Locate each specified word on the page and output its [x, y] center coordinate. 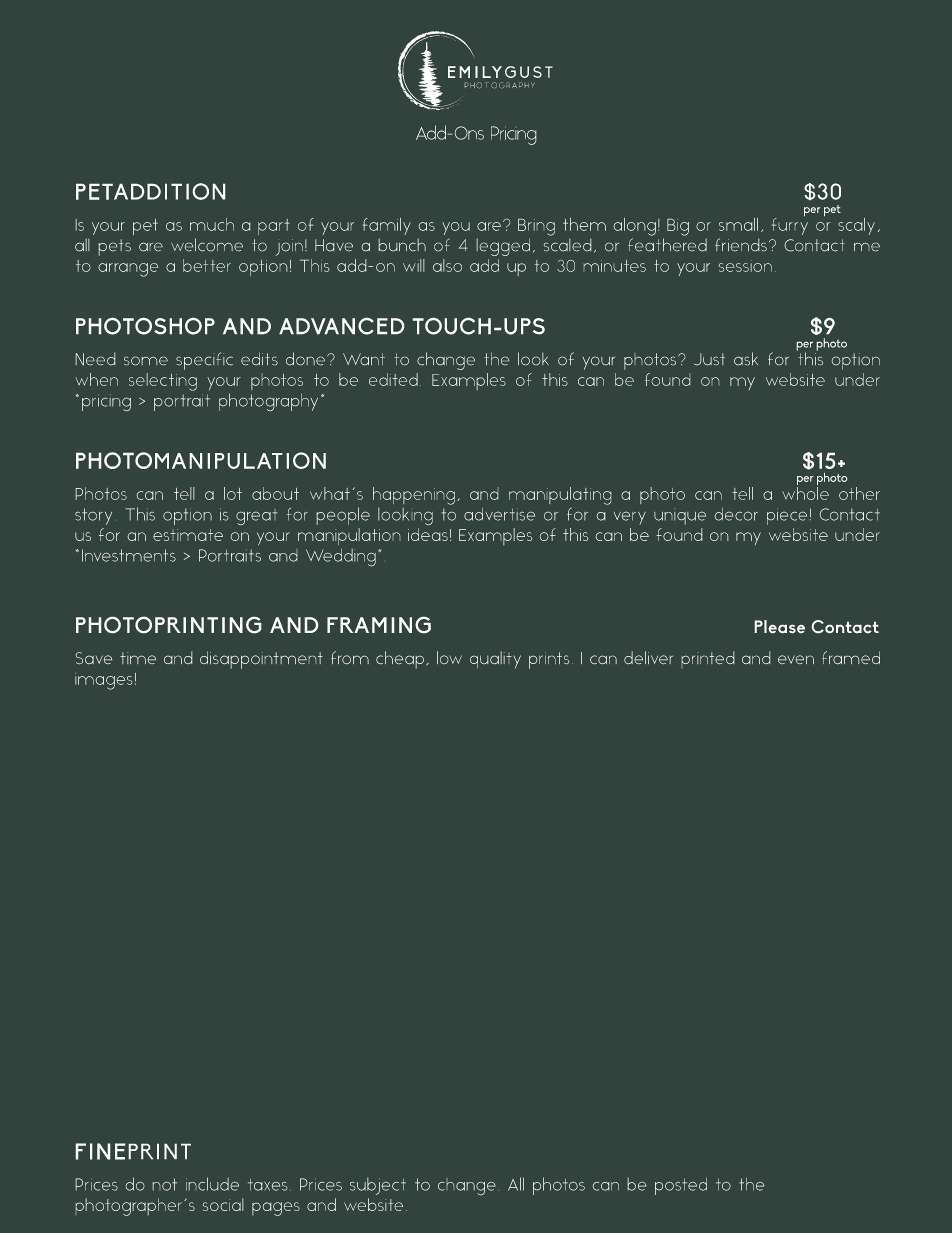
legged [503, 247]
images [104, 681]
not [164, 1184]
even [796, 660]
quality [495, 660]
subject [378, 1186]
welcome [207, 245]
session [745, 266]
